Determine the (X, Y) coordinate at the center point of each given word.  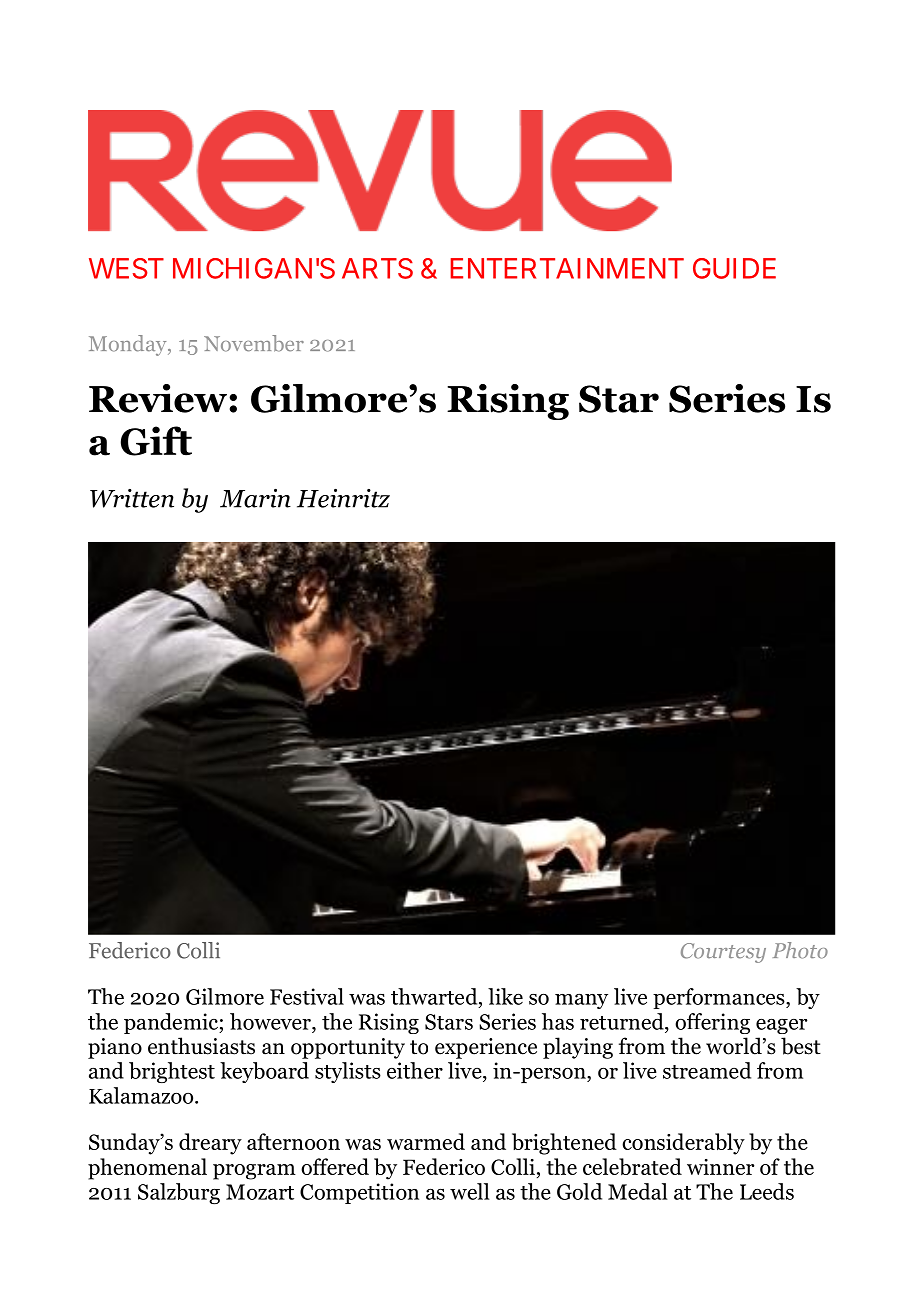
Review (158, 398)
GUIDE (734, 268)
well (470, 1191)
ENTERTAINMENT (567, 268)
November (254, 343)
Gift (156, 441)
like (505, 996)
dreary (210, 1144)
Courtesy (723, 953)
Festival (307, 996)
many (581, 1001)
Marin (255, 498)
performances (720, 998)
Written (132, 498)
